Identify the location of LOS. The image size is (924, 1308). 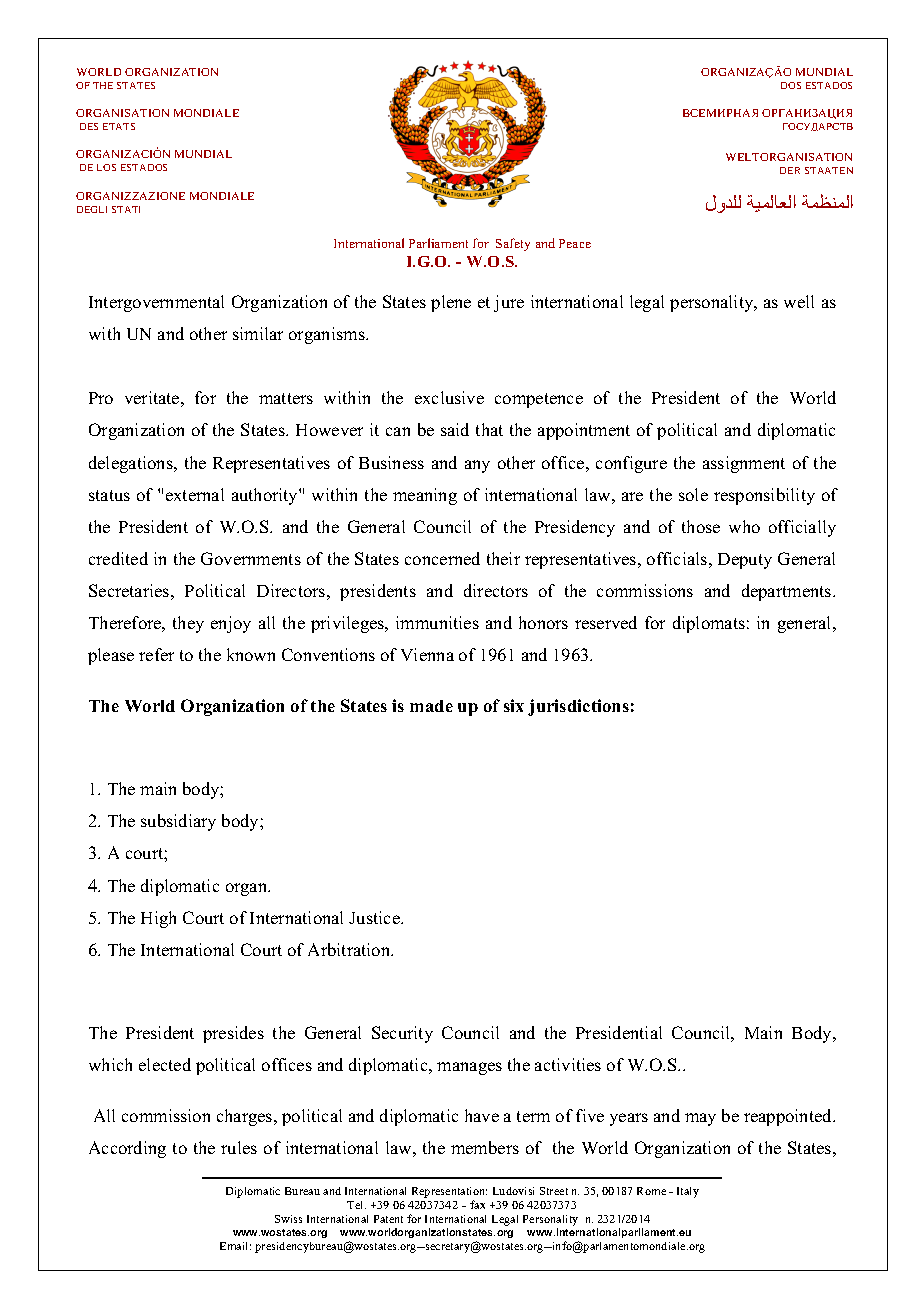
(106, 167).
